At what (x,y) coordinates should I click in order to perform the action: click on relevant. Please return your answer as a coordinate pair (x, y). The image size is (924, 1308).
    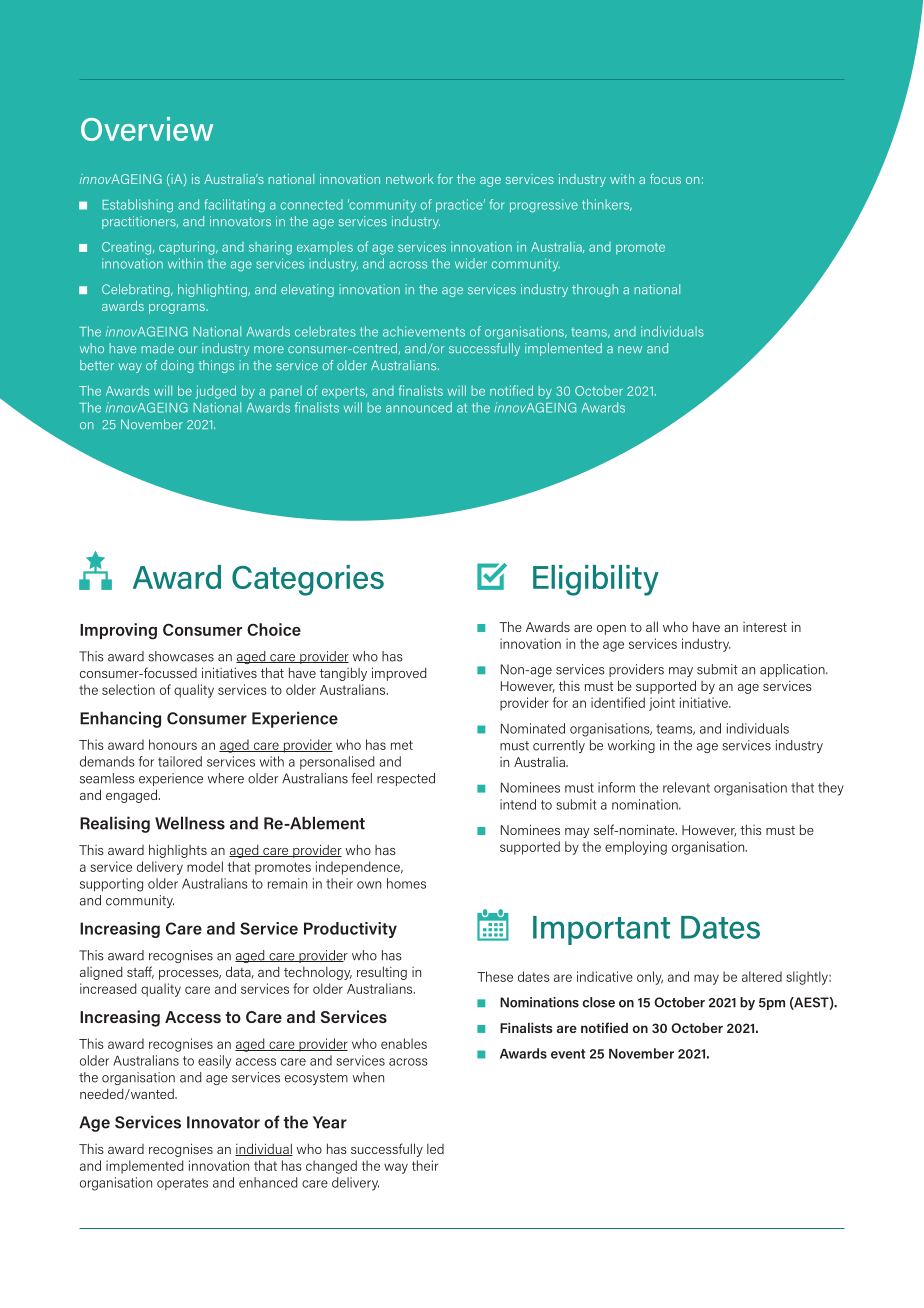
    Looking at the image, I should click on (686, 787).
